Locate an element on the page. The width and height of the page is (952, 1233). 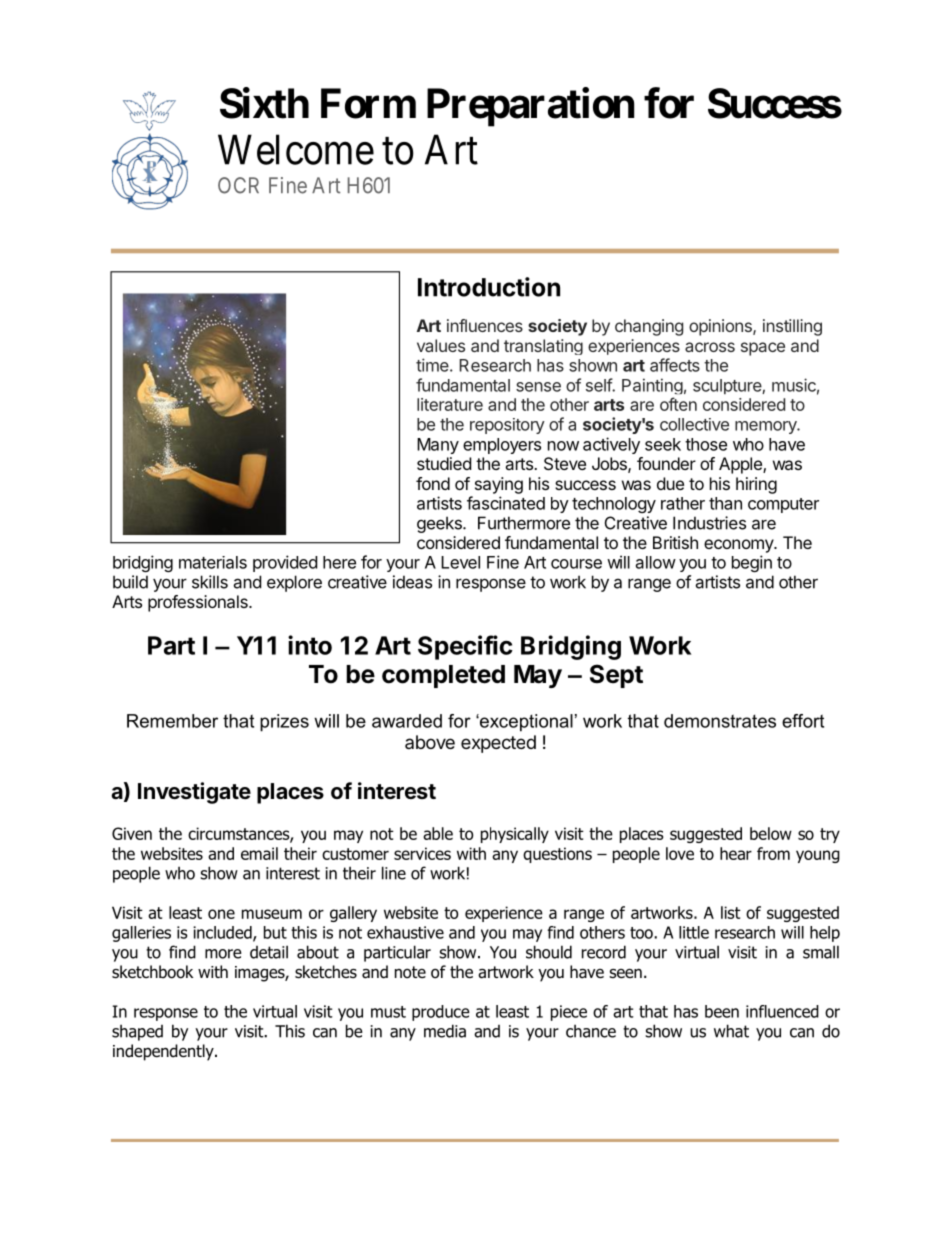
opinions is located at coordinates (721, 327).
